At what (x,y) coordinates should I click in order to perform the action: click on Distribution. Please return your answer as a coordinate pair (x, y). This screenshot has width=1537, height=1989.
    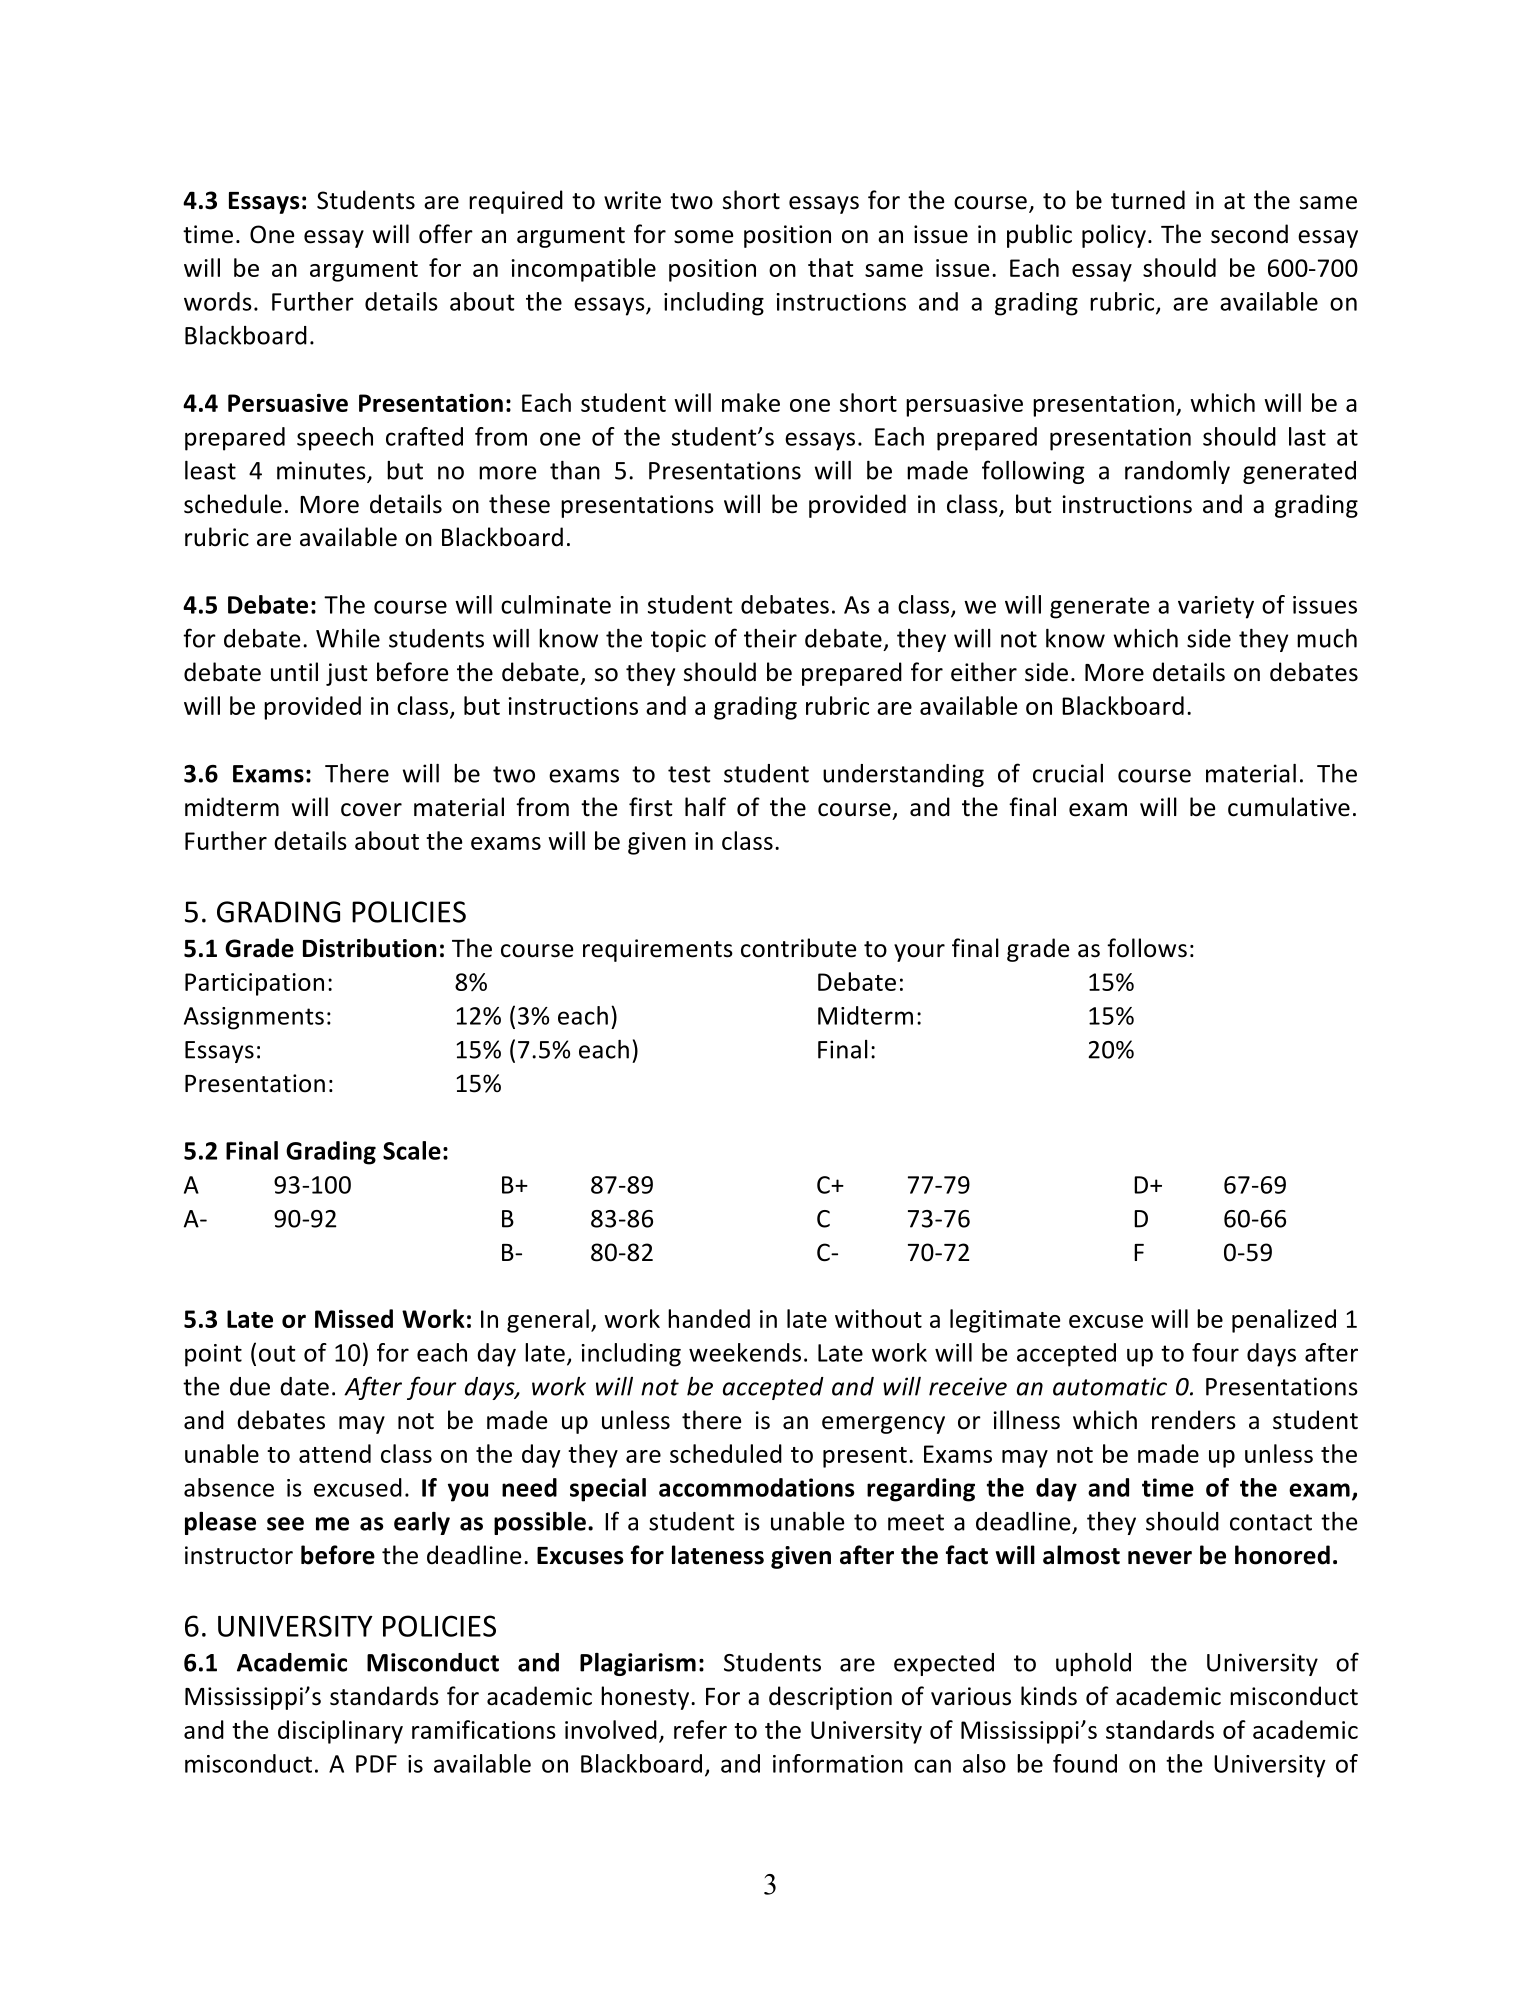
    Looking at the image, I should click on (370, 948).
